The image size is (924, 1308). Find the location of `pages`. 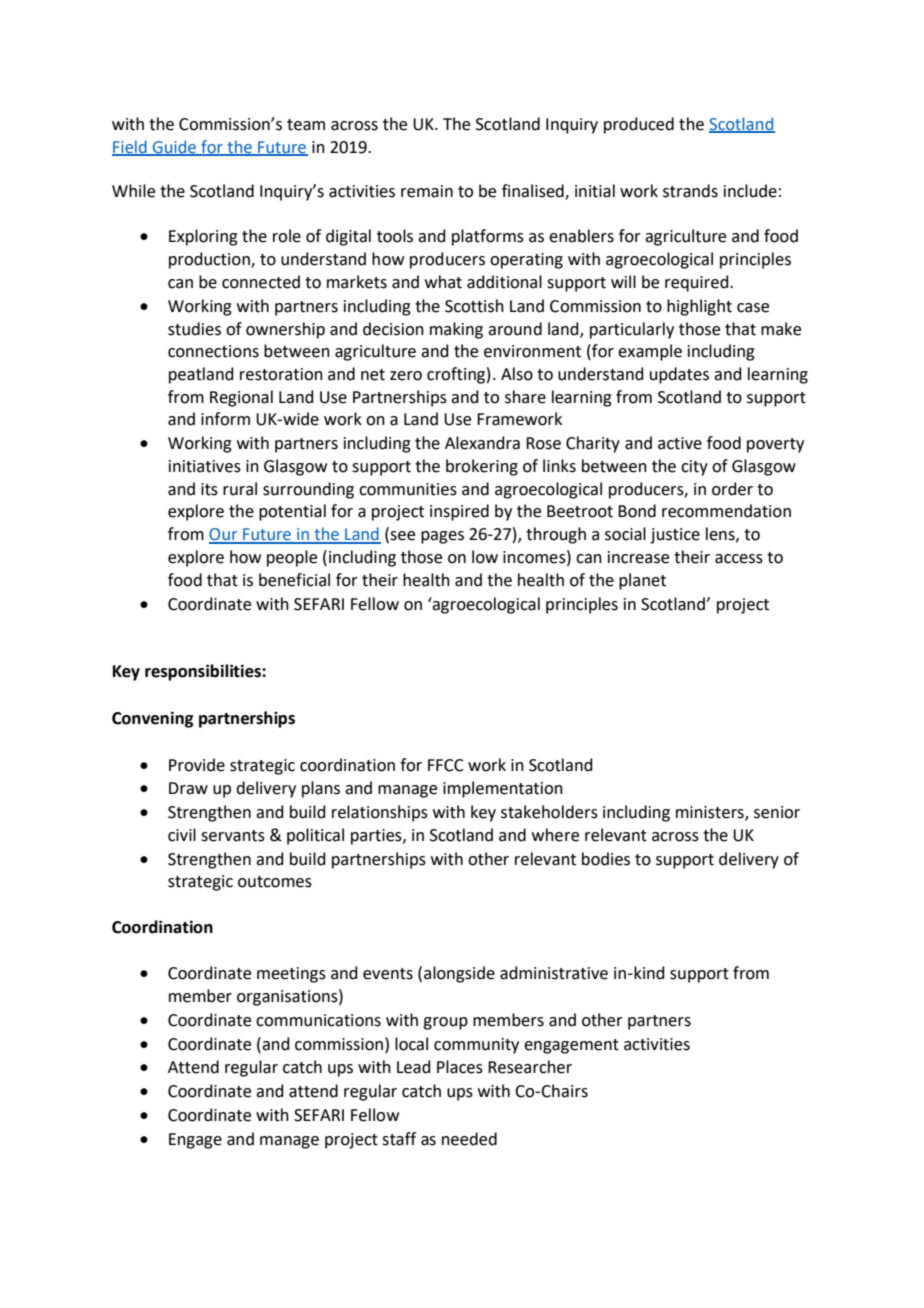

pages is located at coordinates (442, 537).
